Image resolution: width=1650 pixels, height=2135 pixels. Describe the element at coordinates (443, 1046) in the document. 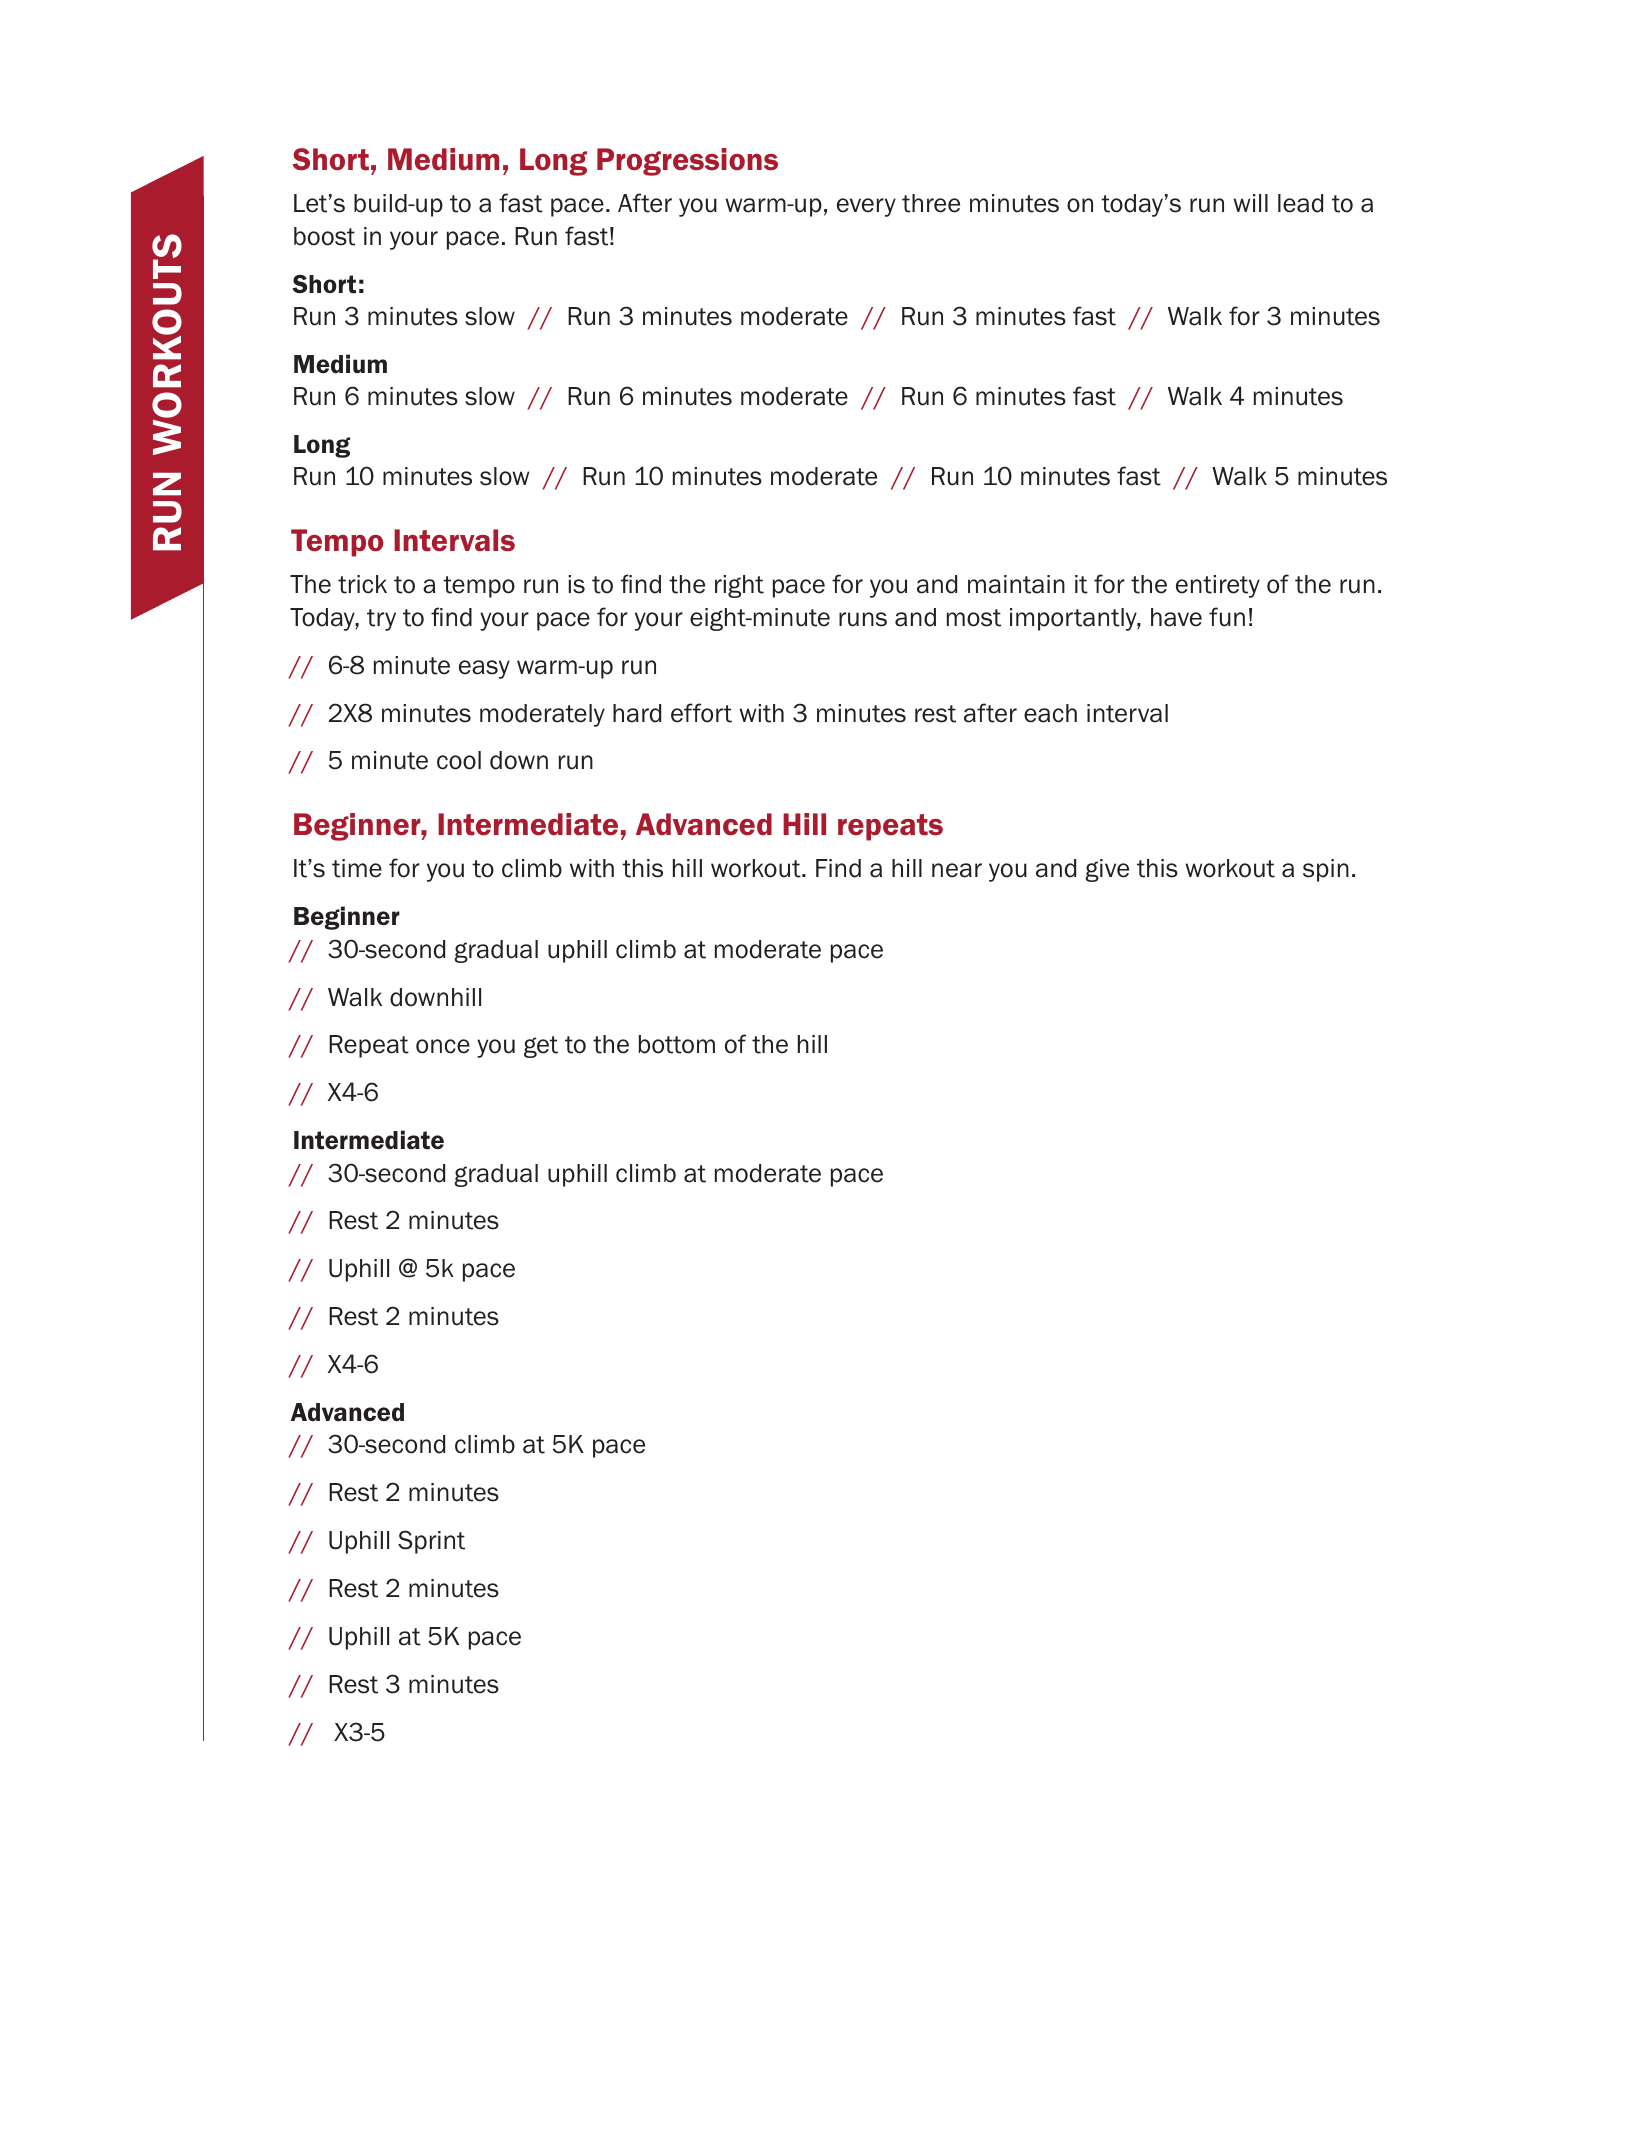

I see `once` at that location.
